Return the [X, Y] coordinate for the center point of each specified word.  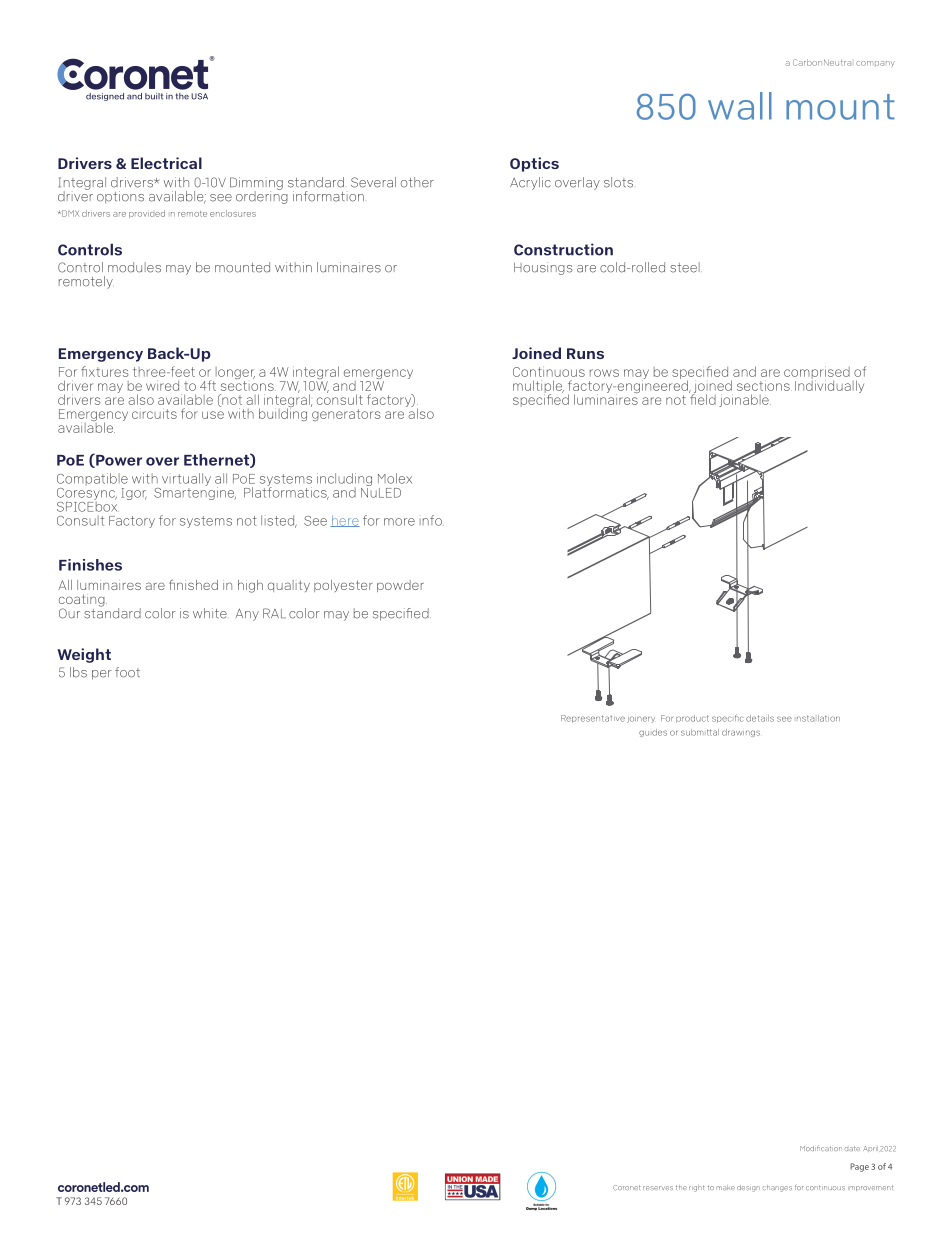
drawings [741, 733]
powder [400, 586]
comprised [817, 374]
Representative [593, 719]
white [210, 613]
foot [127, 672]
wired [162, 386]
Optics [534, 164]
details [760, 718]
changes [777, 1188]
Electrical [166, 163]
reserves [658, 1188]
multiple [538, 388]
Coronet [626, 1187]
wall [740, 106]
